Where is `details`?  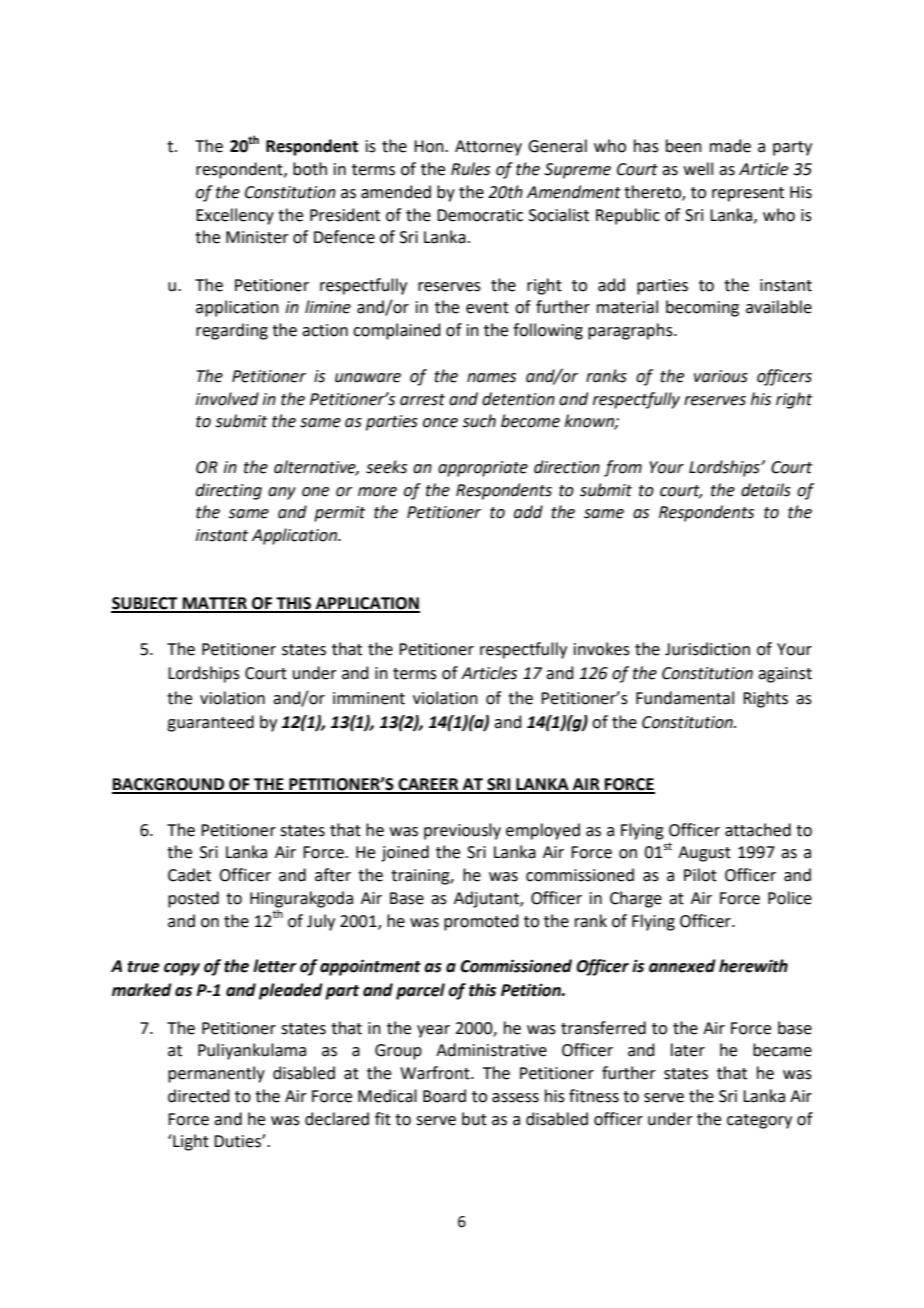 details is located at coordinates (766, 490).
